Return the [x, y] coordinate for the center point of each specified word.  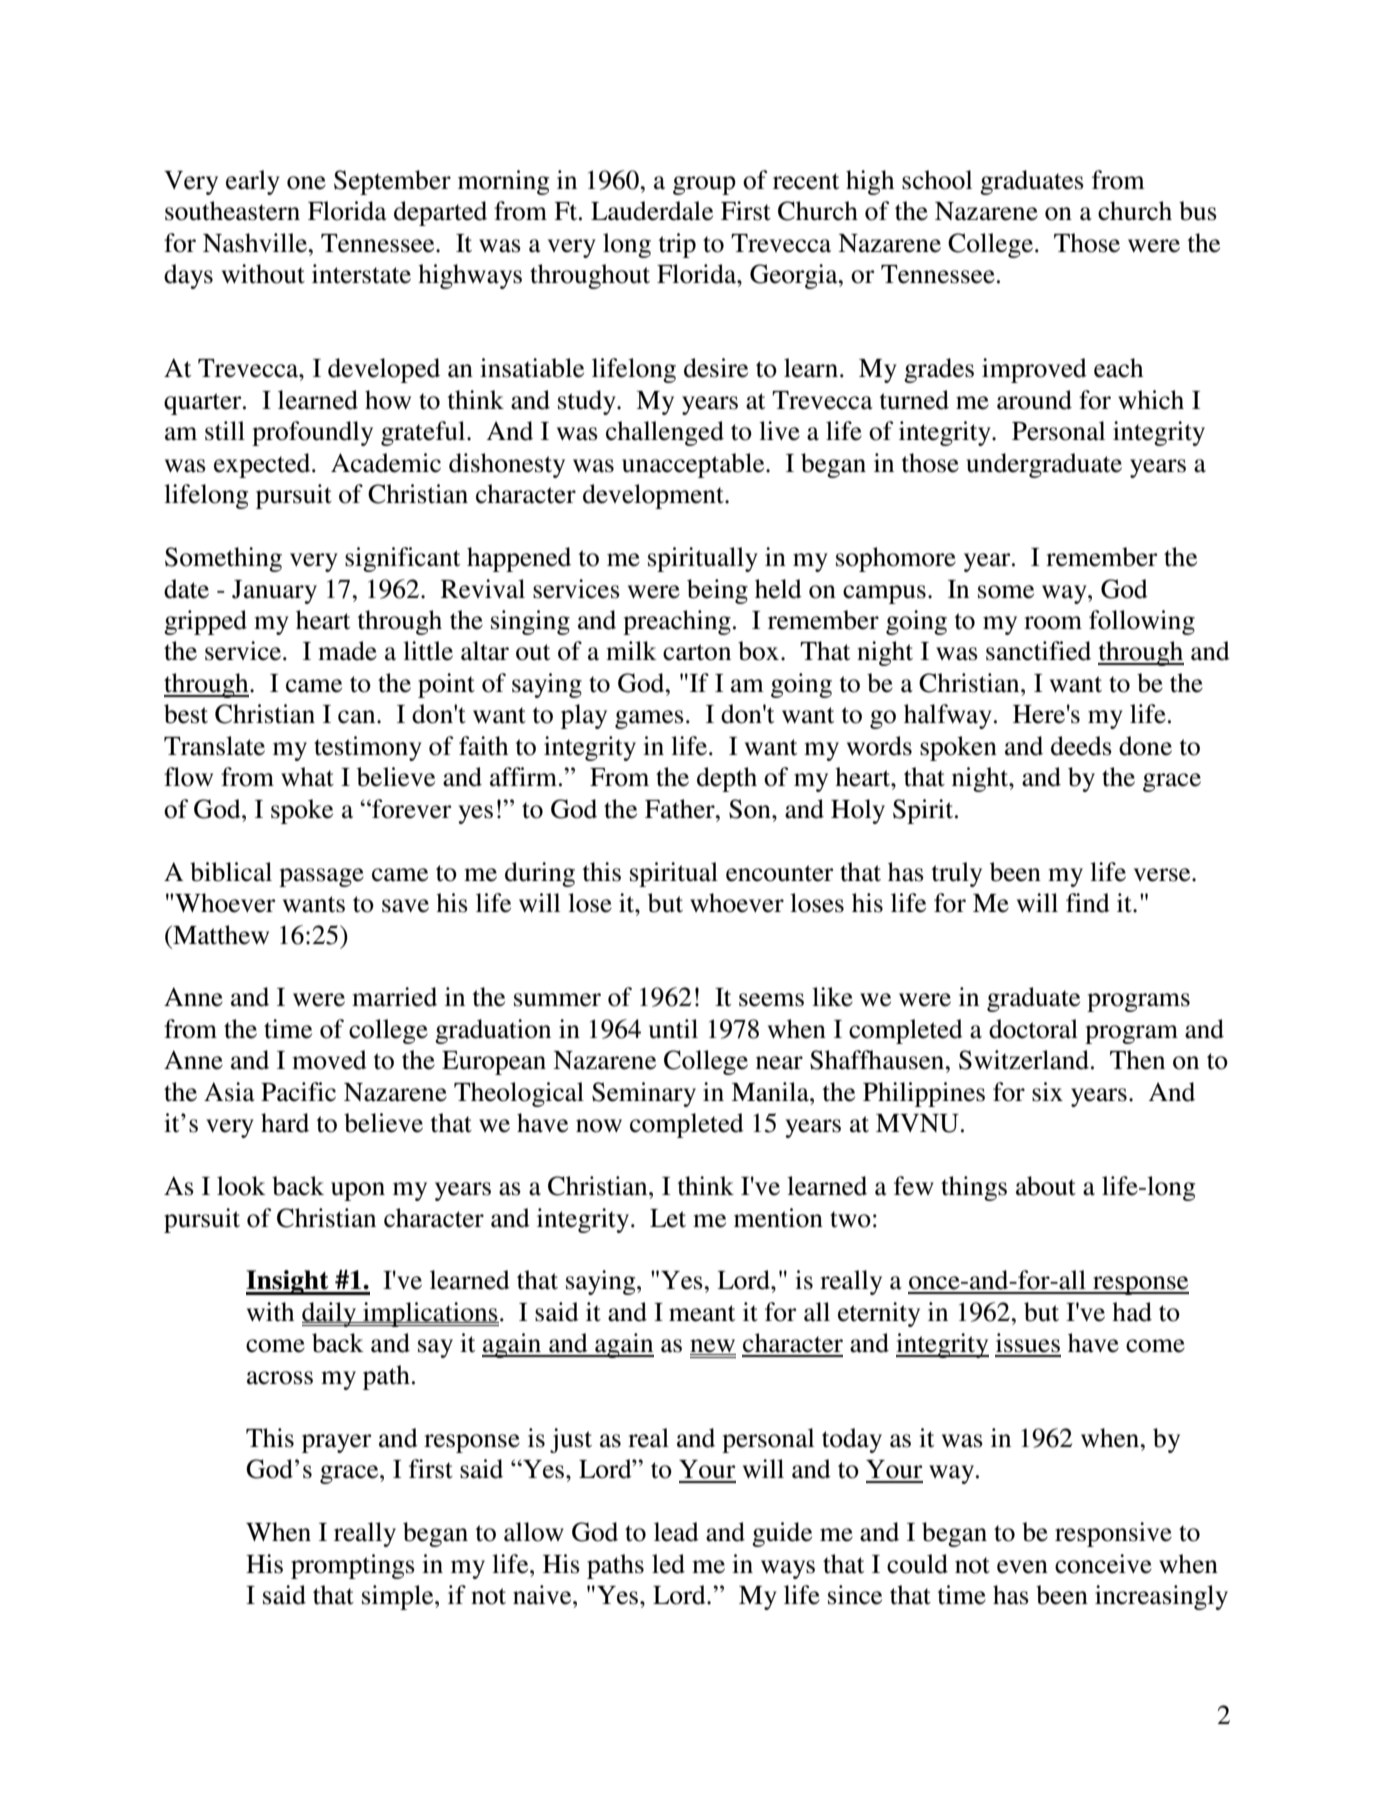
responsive [1113, 1534]
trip [677, 245]
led [668, 1564]
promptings [353, 1566]
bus [1198, 211]
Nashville [256, 243]
